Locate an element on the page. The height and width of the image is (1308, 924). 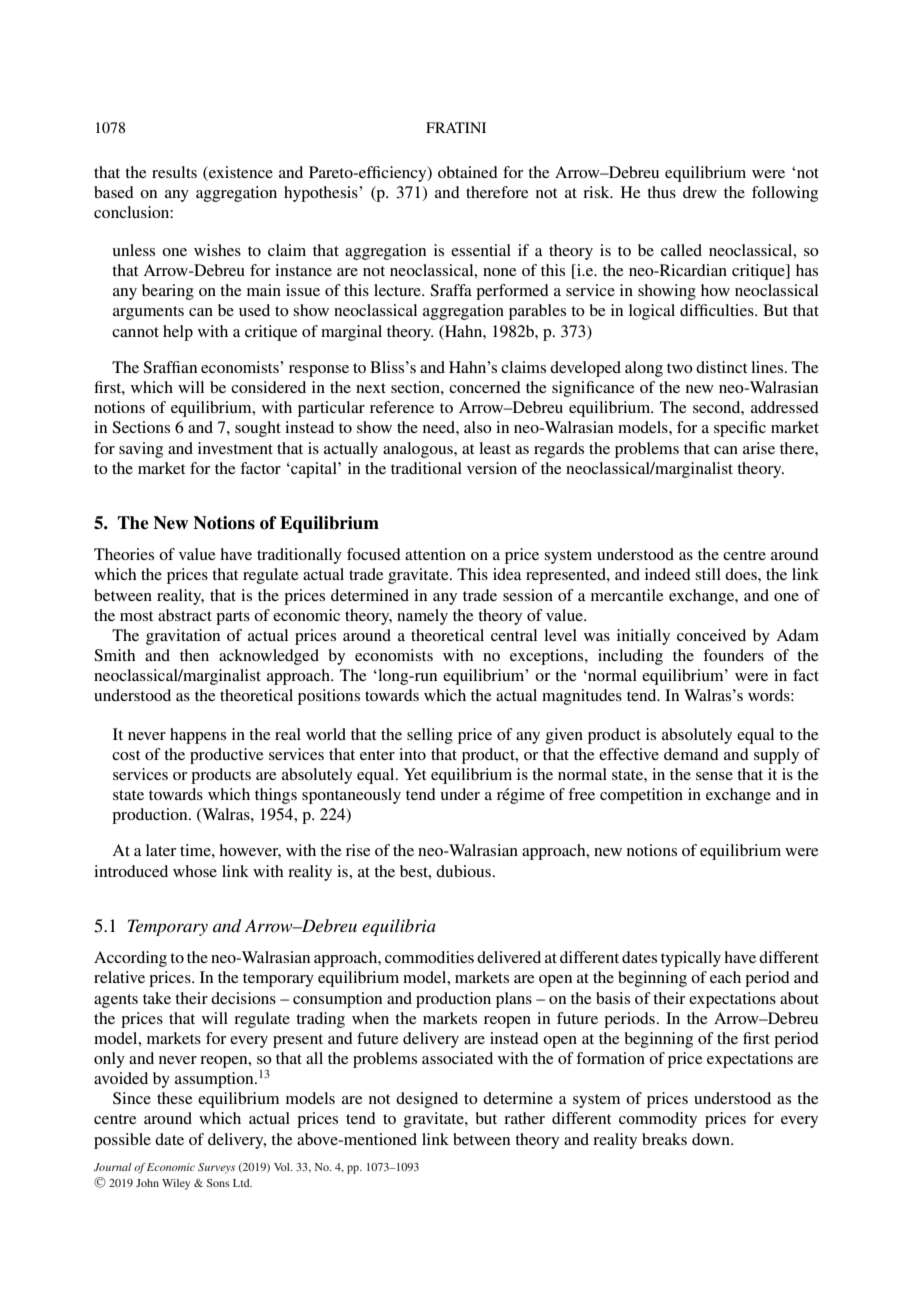
later is located at coordinates (161, 850).
